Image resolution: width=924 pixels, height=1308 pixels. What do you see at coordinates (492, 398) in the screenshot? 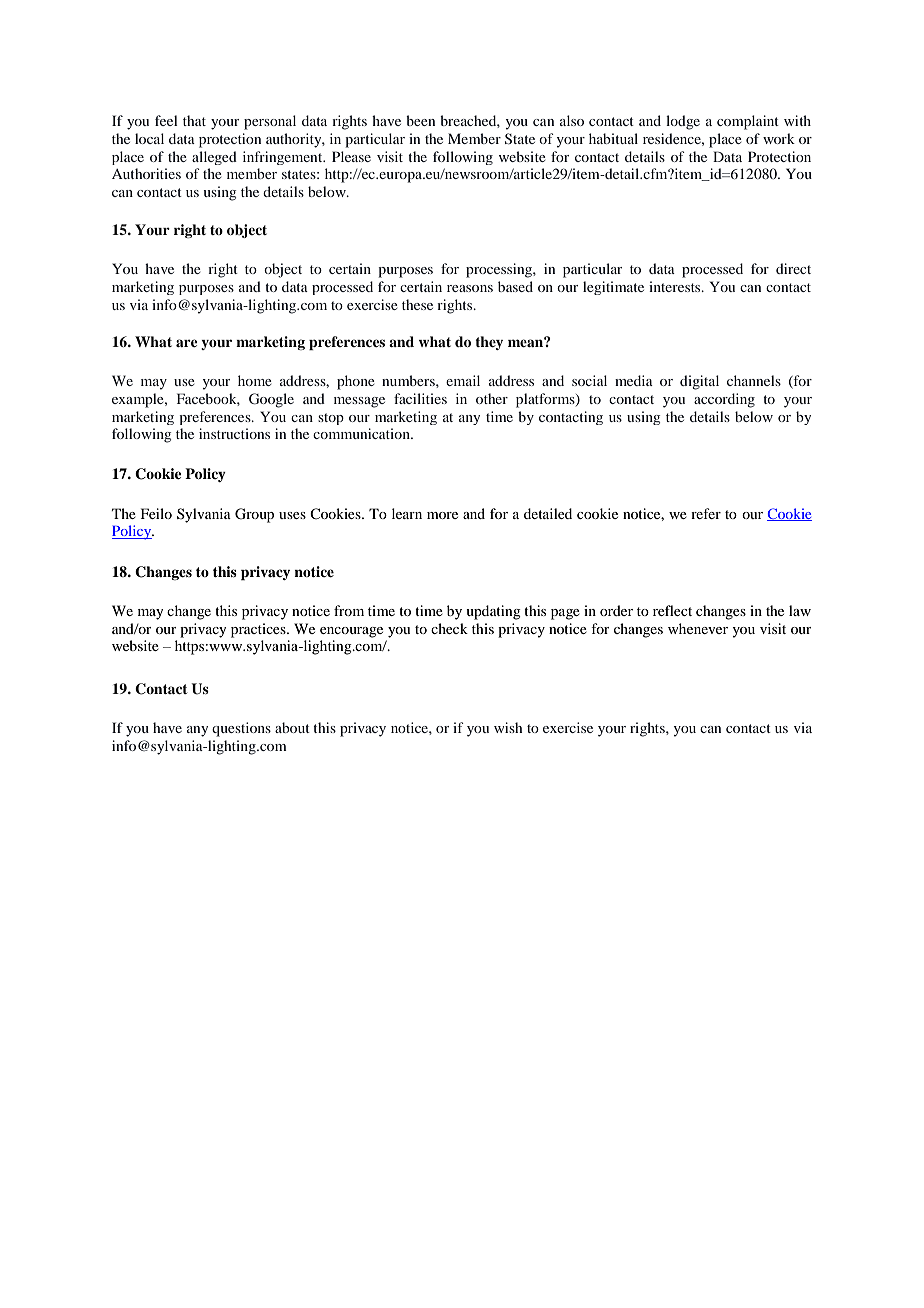
I see `other` at bounding box center [492, 398].
